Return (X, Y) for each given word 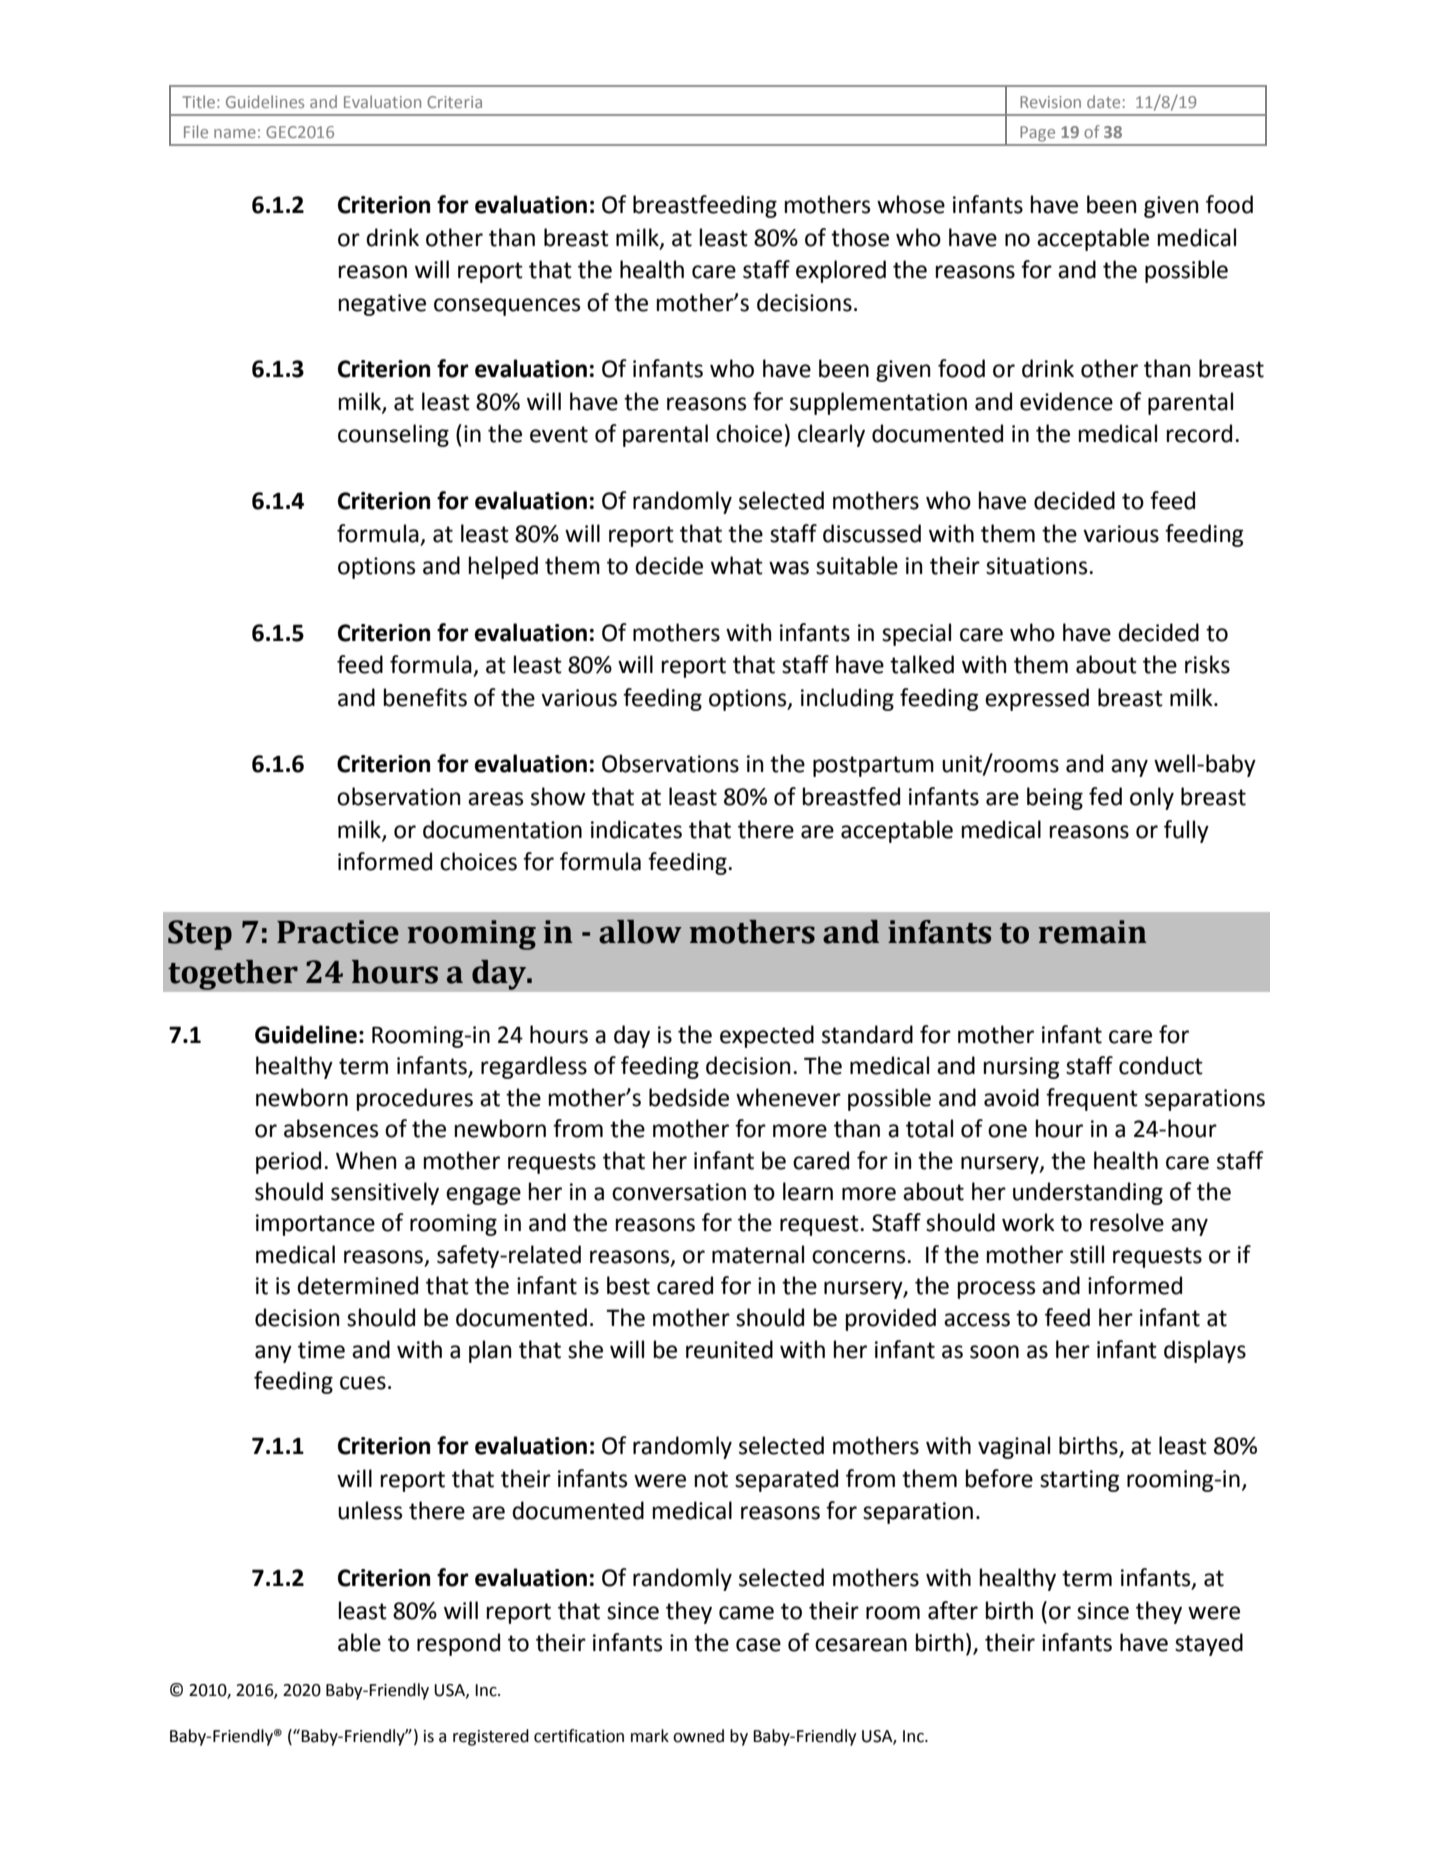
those (860, 237)
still (1087, 1254)
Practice (338, 932)
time (321, 1350)
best (628, 1285)
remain (1093, 932)
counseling (393, 435)
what (737, 565)
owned (698, 1736)
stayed (1209, 1644)
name (235, 133)
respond (458, 1644)
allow (640, 932)
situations (1036, 566)
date (1103, 101)
